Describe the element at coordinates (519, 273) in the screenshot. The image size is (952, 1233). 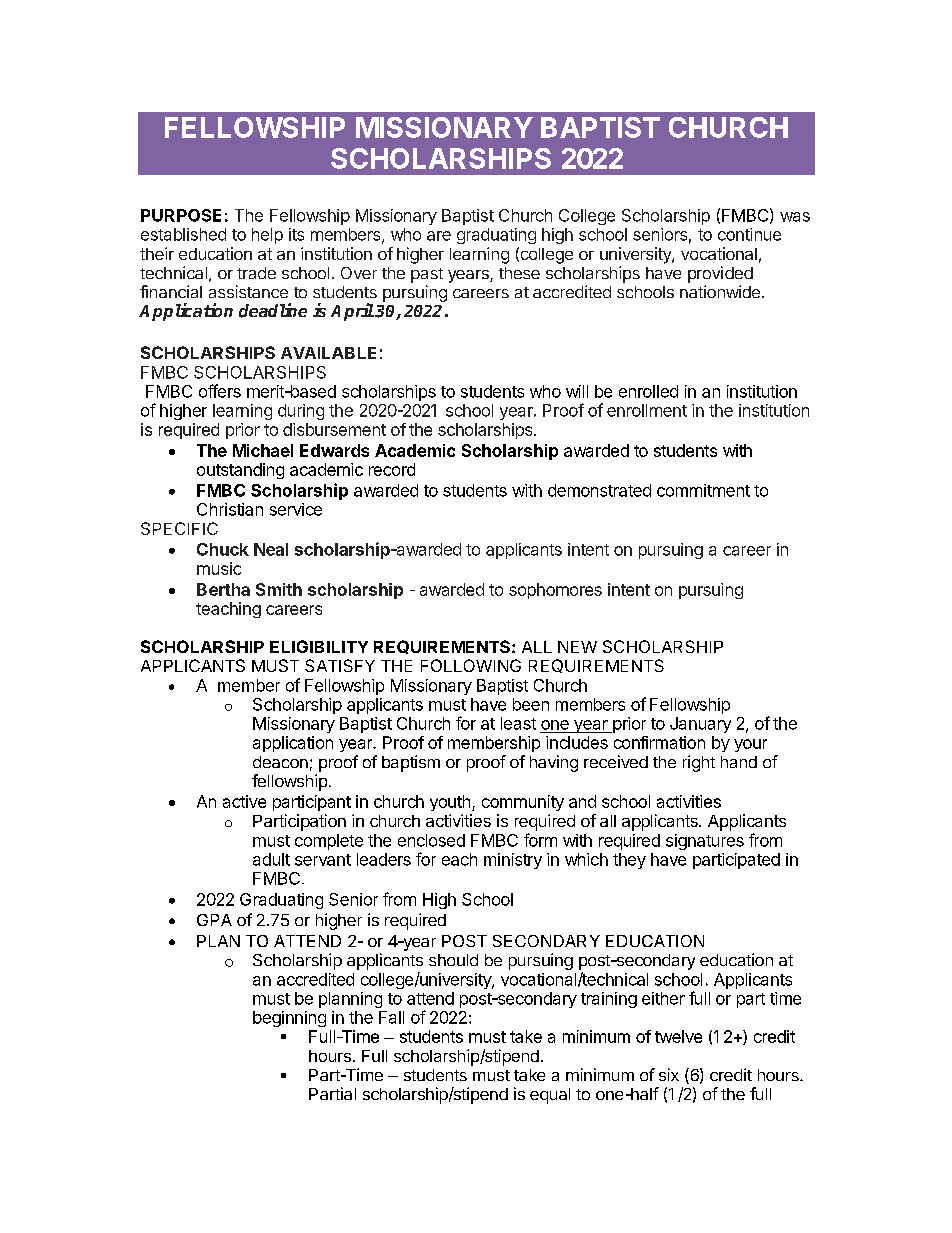
I see `these` at that location.
